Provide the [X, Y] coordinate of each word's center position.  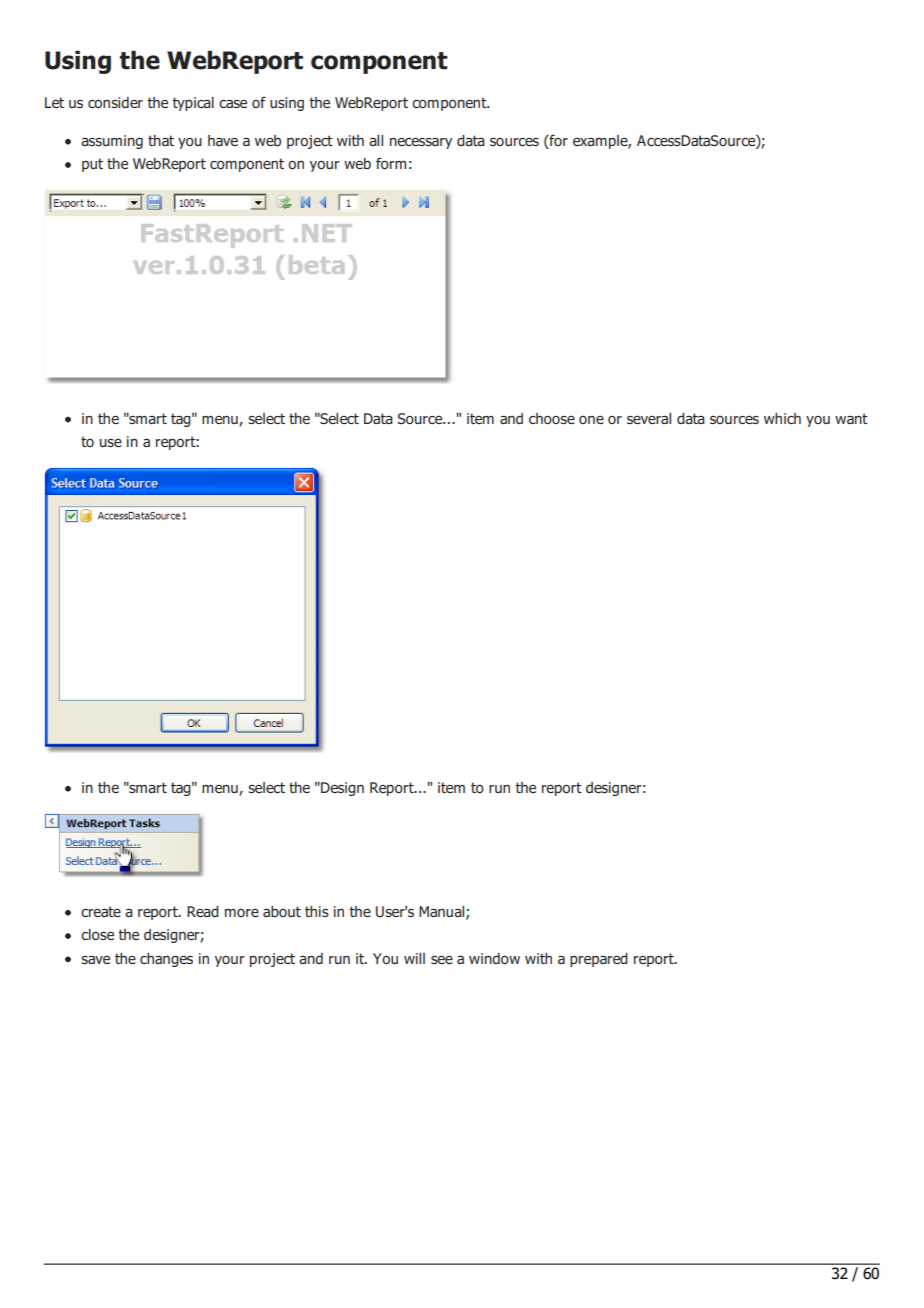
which [782, 418]
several [649, 418]
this [317, 911]
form [391, 163]
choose [552, 418]
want [851, 418]
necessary [421, 143]
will [414, 958]
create [101, 911]
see [442, 959]
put [92, 165]
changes [166, 960]
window [494, 958]
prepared [599, 960]
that [161, 140]
